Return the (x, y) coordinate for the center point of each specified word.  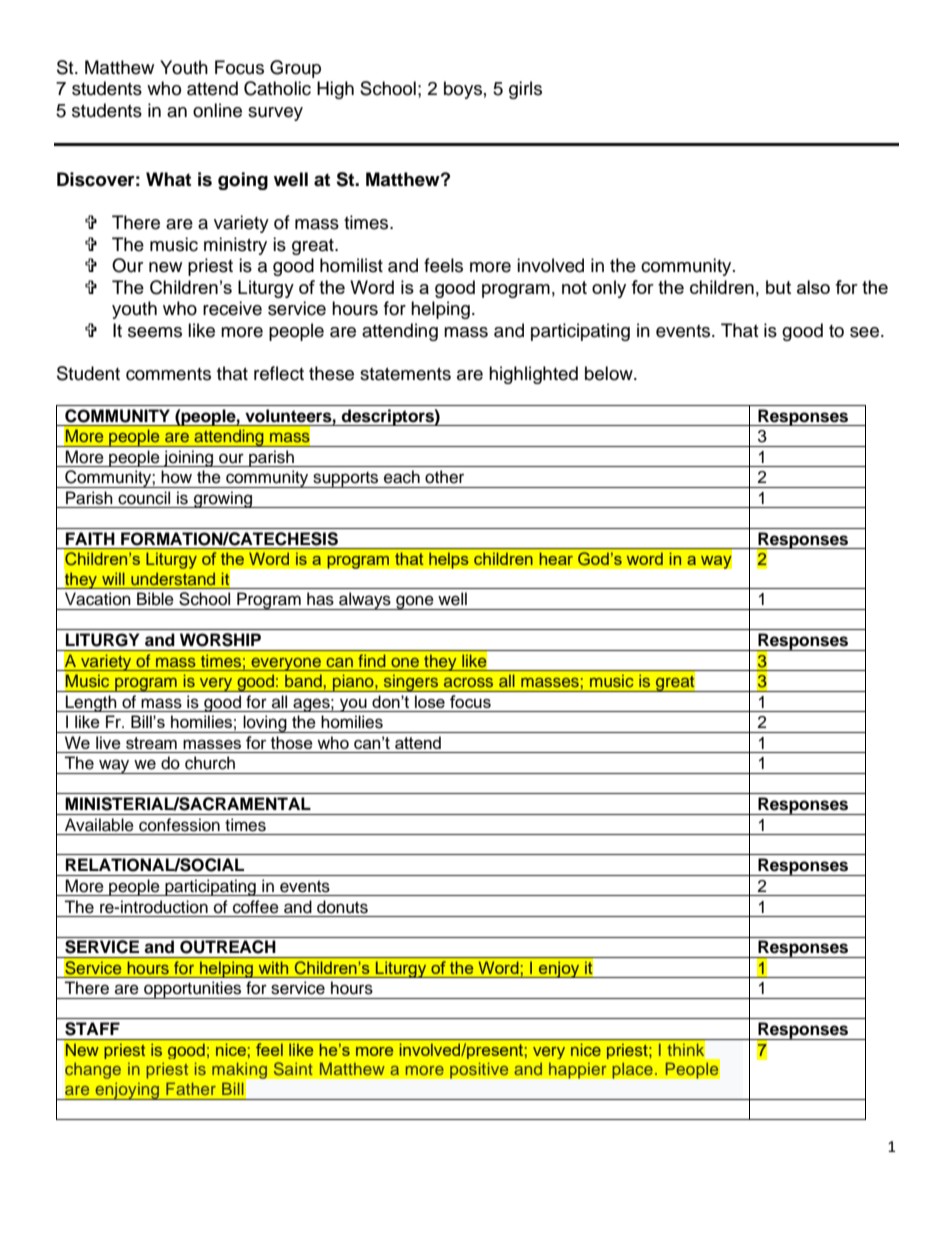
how (176, 477)
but (778, 287)
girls (525, 90)
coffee (256, 907)
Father (191, 1088)
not (574, 287)
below (610, 373)
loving (265, 724)
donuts (342, 907)
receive (232, 308)
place (633, 1070)
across (468, 682)
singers (411, 683)
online (217, 110)
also (813, 287)
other (444, 477)
